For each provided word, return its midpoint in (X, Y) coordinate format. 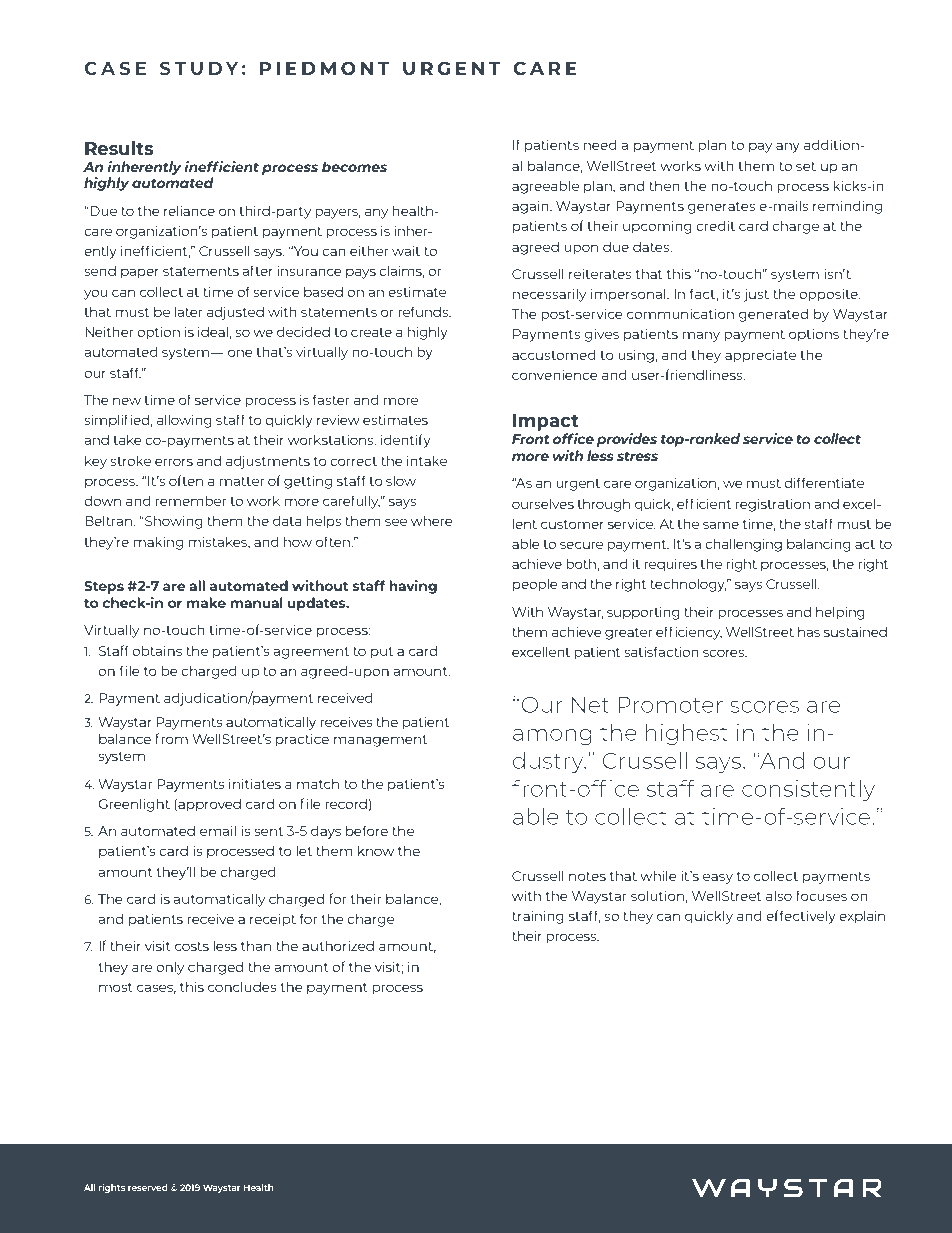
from (171, 738)
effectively (801, 917)
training (538, 917)
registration (773, 505)
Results (119, 148)
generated (773, 315)
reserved (148, 1187)
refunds (424, 311)
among (552, 736)
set (806, 166)
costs (192, 946)
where (432, 520)
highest (686, 734)
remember (191, 500)
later (189, 311)
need (600, 144)
